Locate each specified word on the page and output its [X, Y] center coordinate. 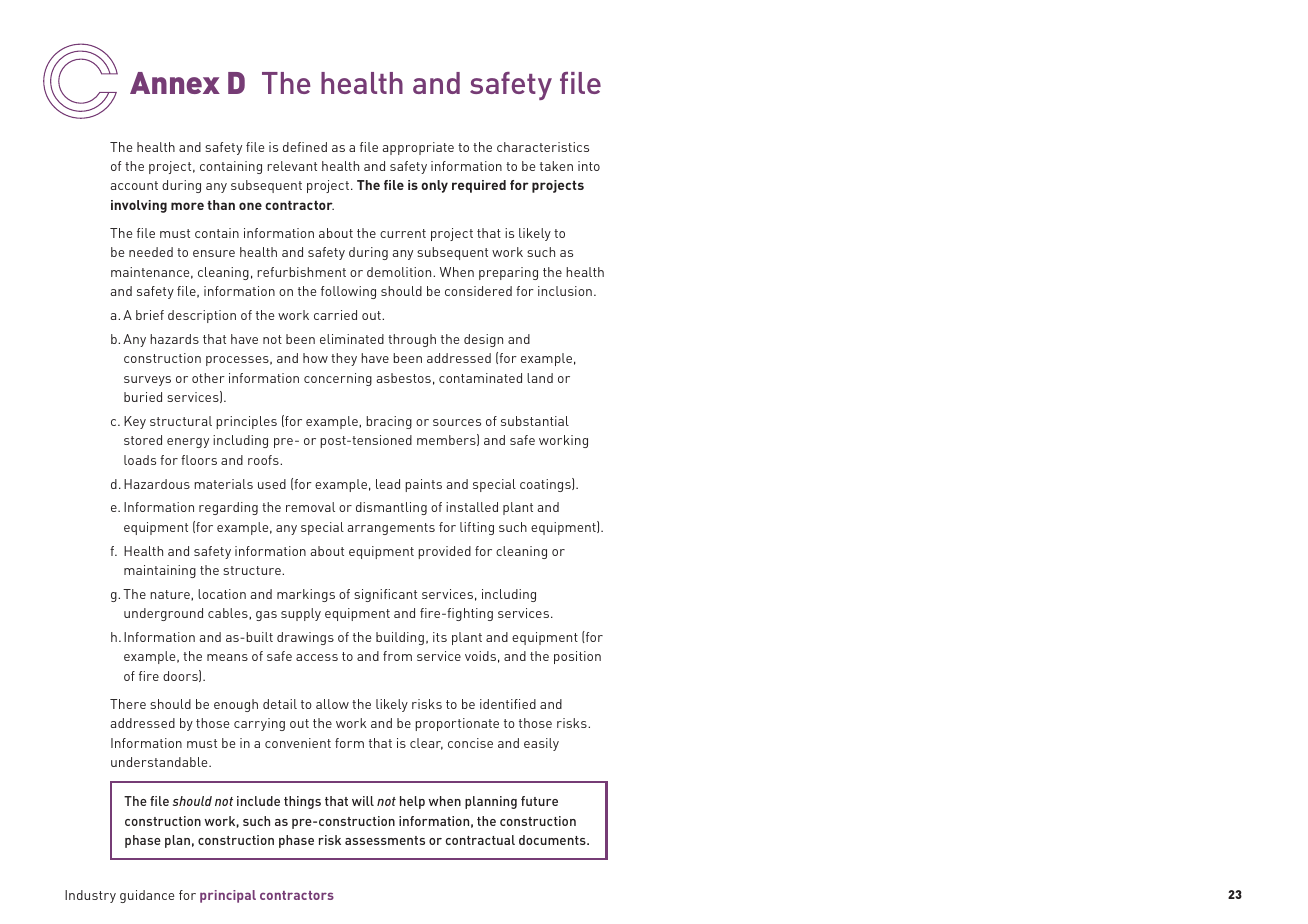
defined [305, 147]
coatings [546, 485]
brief [150, 315]
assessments [385, 840]
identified [508, 704]
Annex [175, 83]
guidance [147, 896]
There [128, 704]
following [348, 292]
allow [332, 704]
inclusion [565, 291]
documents [553, 840]
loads [140, 460]
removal [310, 507]
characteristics [543, 147]
